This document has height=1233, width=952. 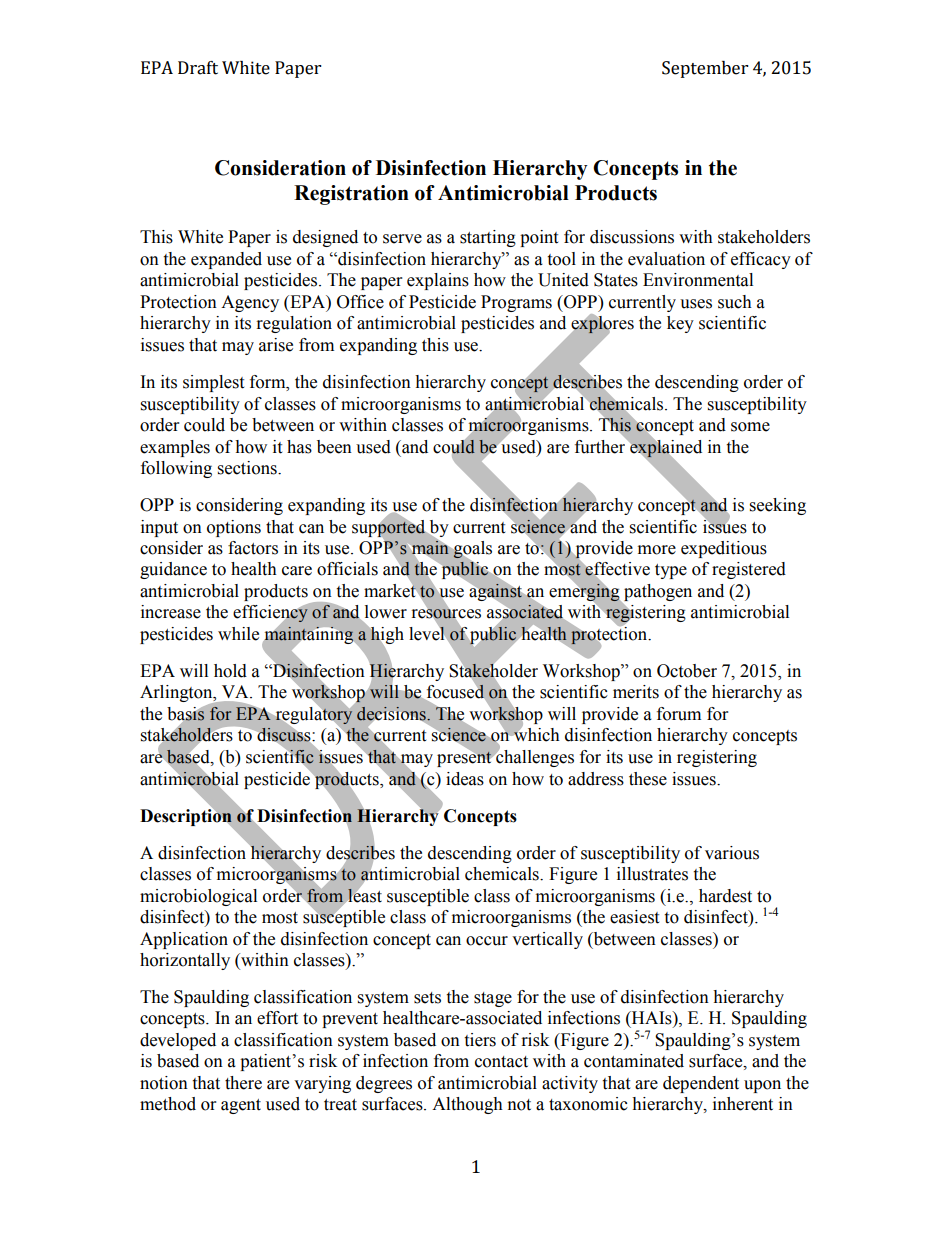 What do you see at coordinates (386, 612) in the document?
I see `lower` at bounding box center [386, 612].
